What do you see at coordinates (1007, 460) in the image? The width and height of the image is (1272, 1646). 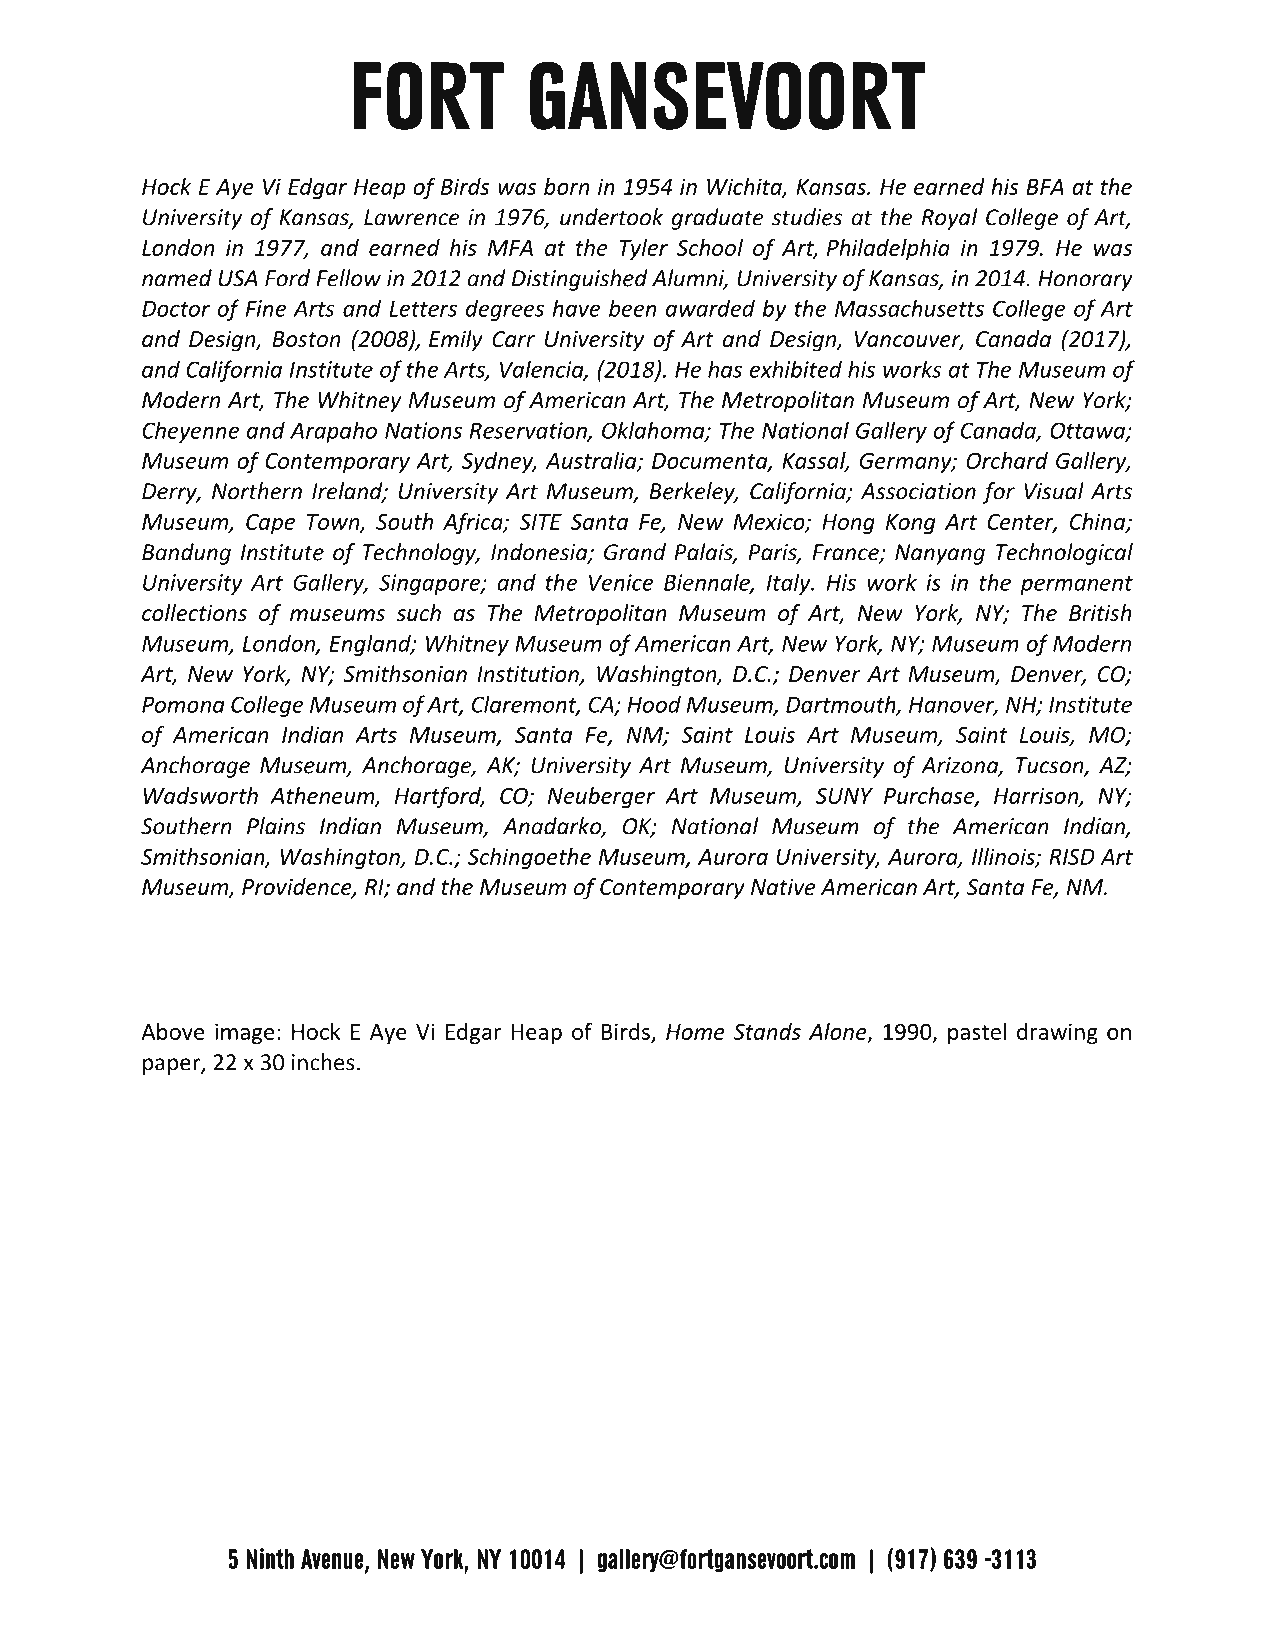 I see `Orchard` at bounding box center [1007, 460].
